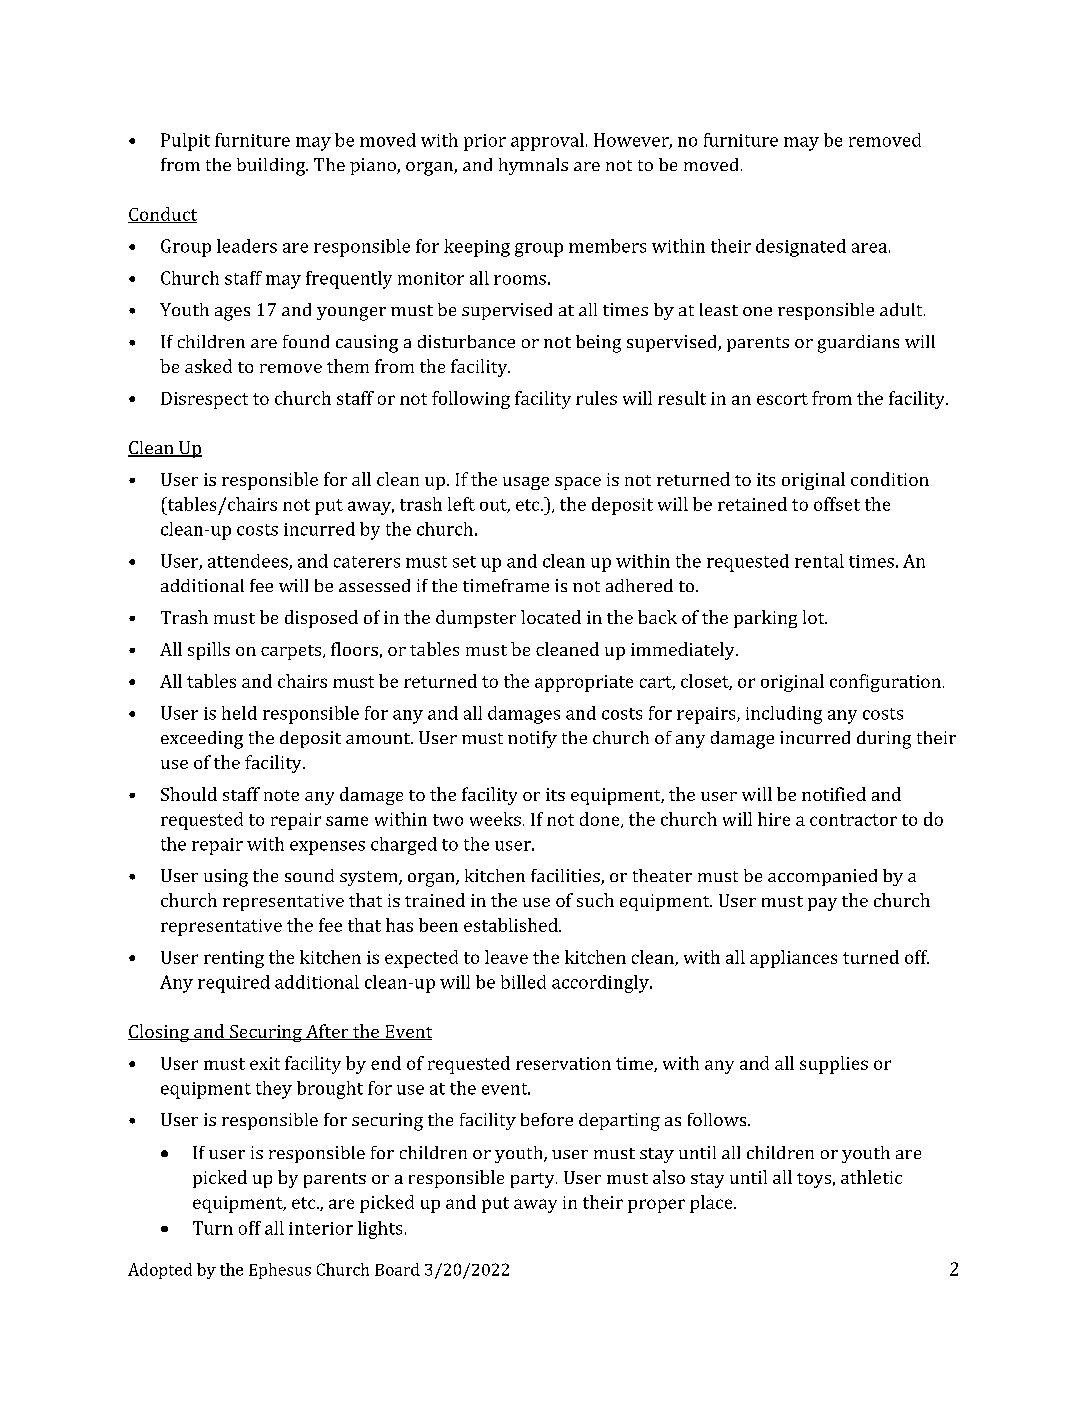 This document has width=1088, height=1408. I want to click on Disrespect, so click(204, 400).
